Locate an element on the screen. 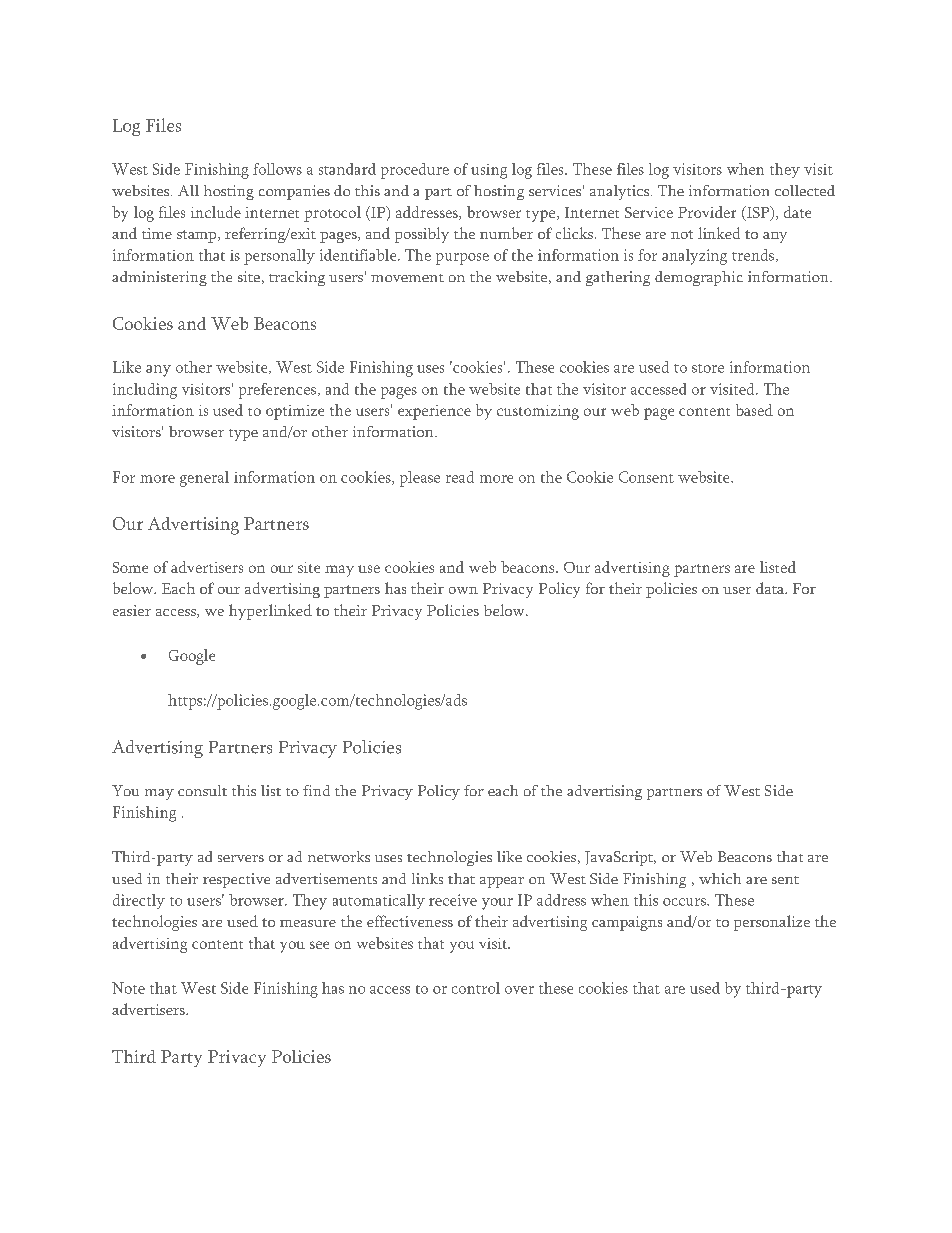 The image size is (952, 1233). data is located at coordinates (771, 588).
